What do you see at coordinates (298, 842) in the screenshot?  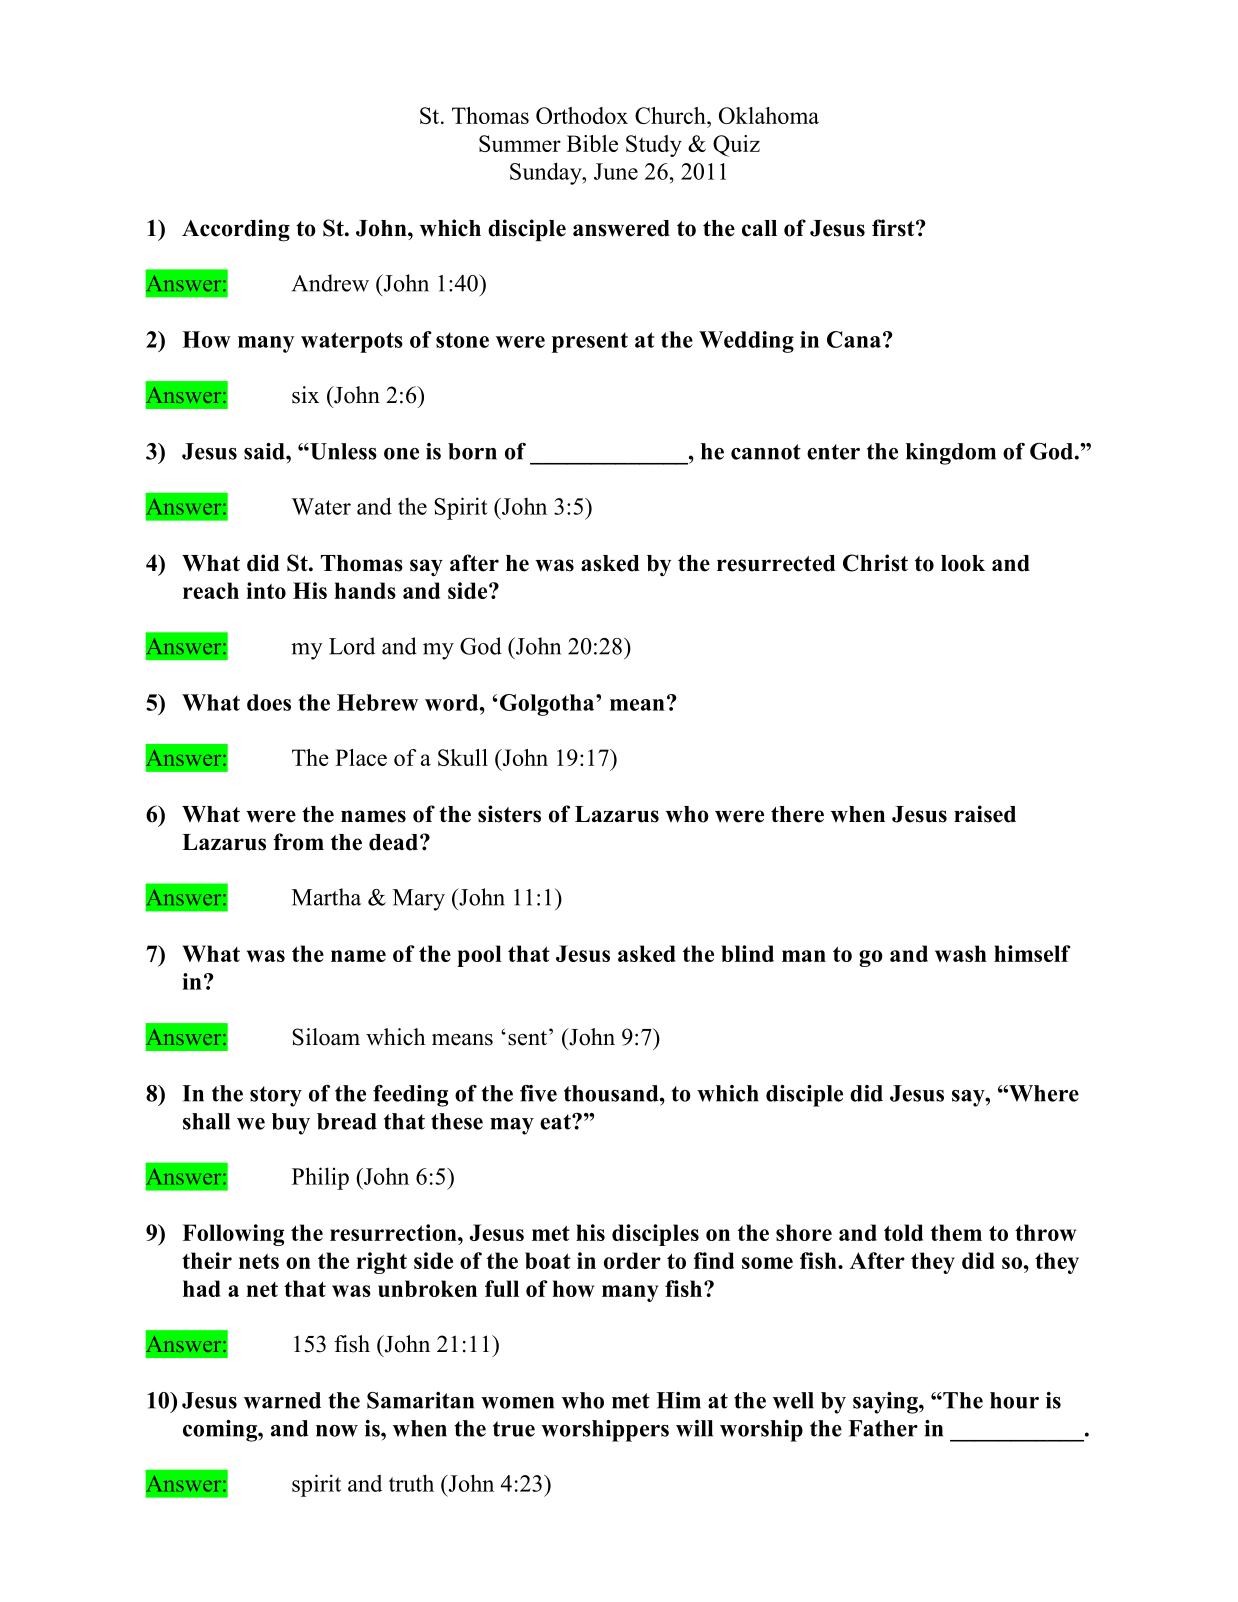 I see `from` at bounding box center [298, 842].
